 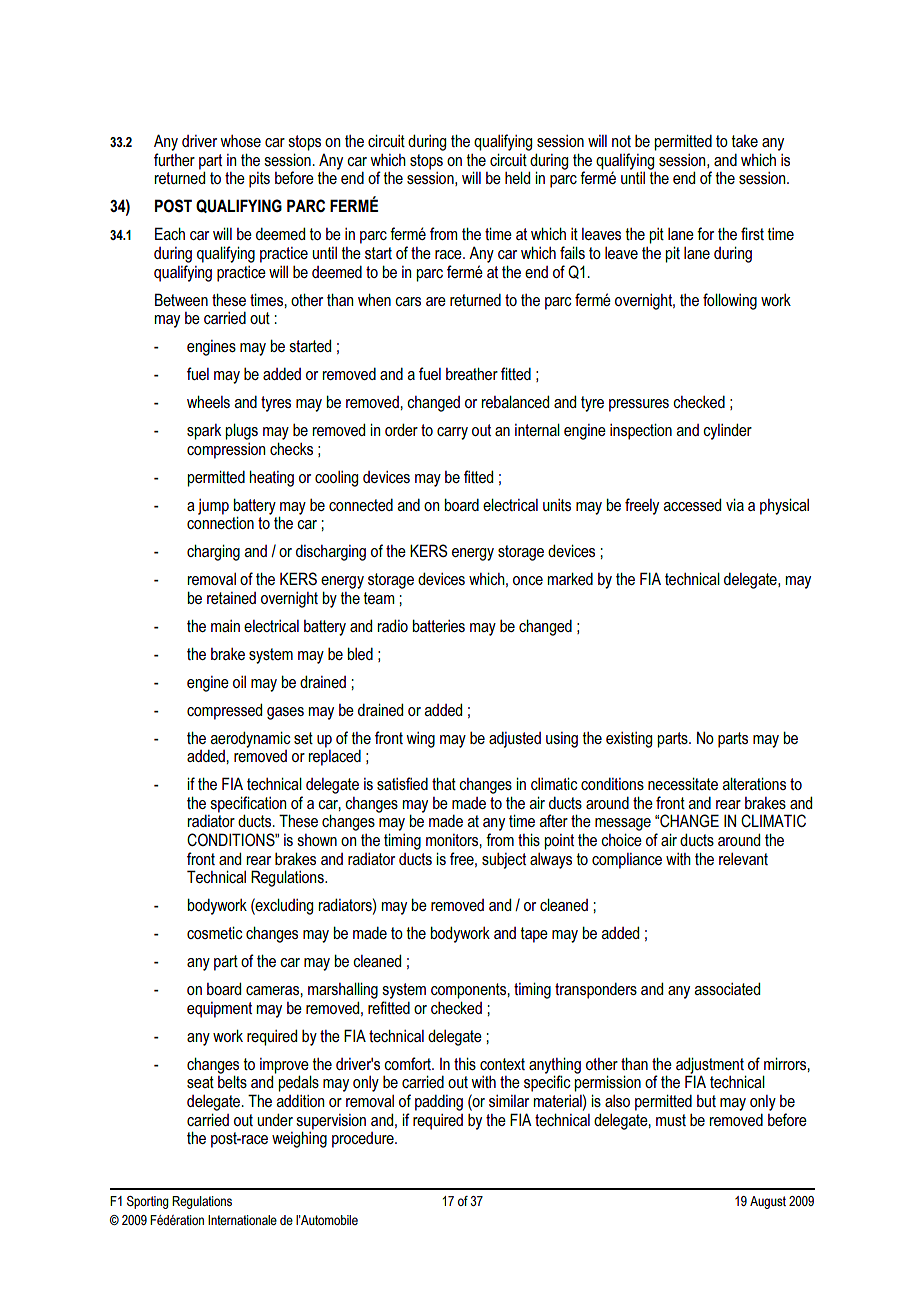 I want to click on associated, so click(x=727, y=988).
